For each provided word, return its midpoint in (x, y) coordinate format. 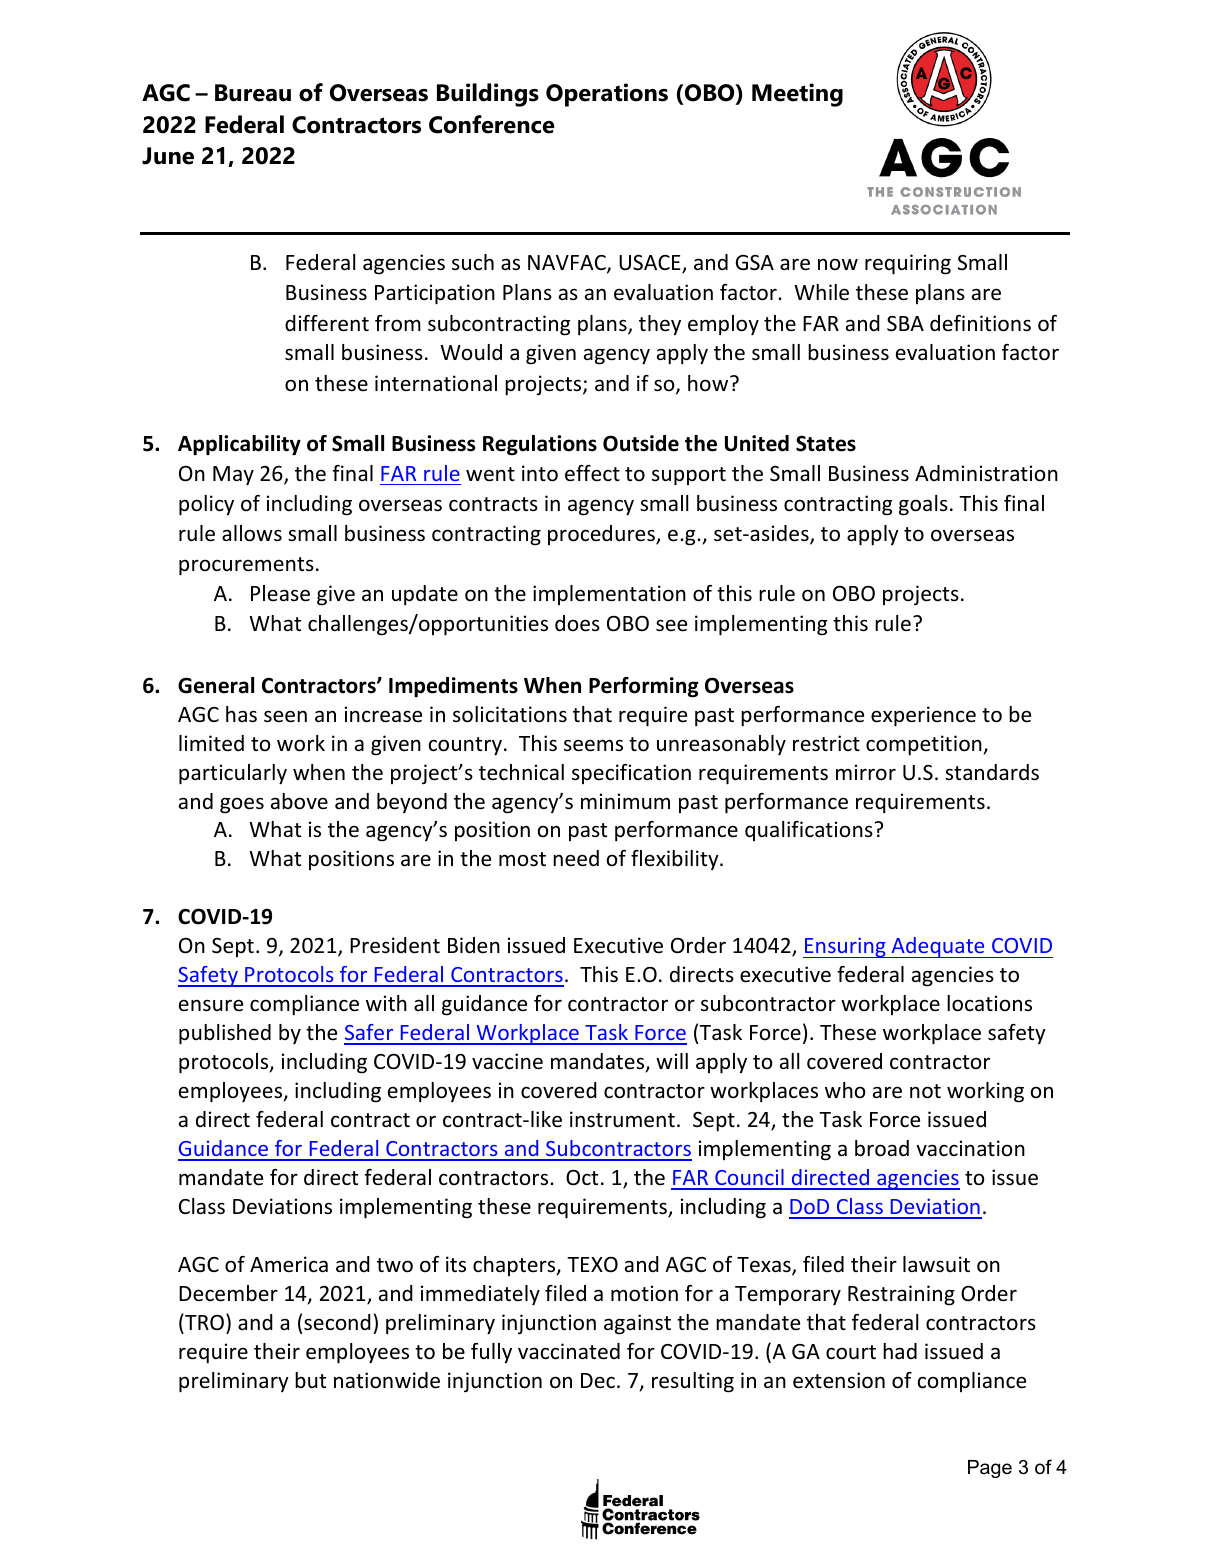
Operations (607, 95)
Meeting (797, 95)
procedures (602, 535)
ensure (211, 1005)
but (310, 1380)
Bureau (253, 93)
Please (280, 593)
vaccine (507, 1061)
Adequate (938, 947)
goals (923, 505)
